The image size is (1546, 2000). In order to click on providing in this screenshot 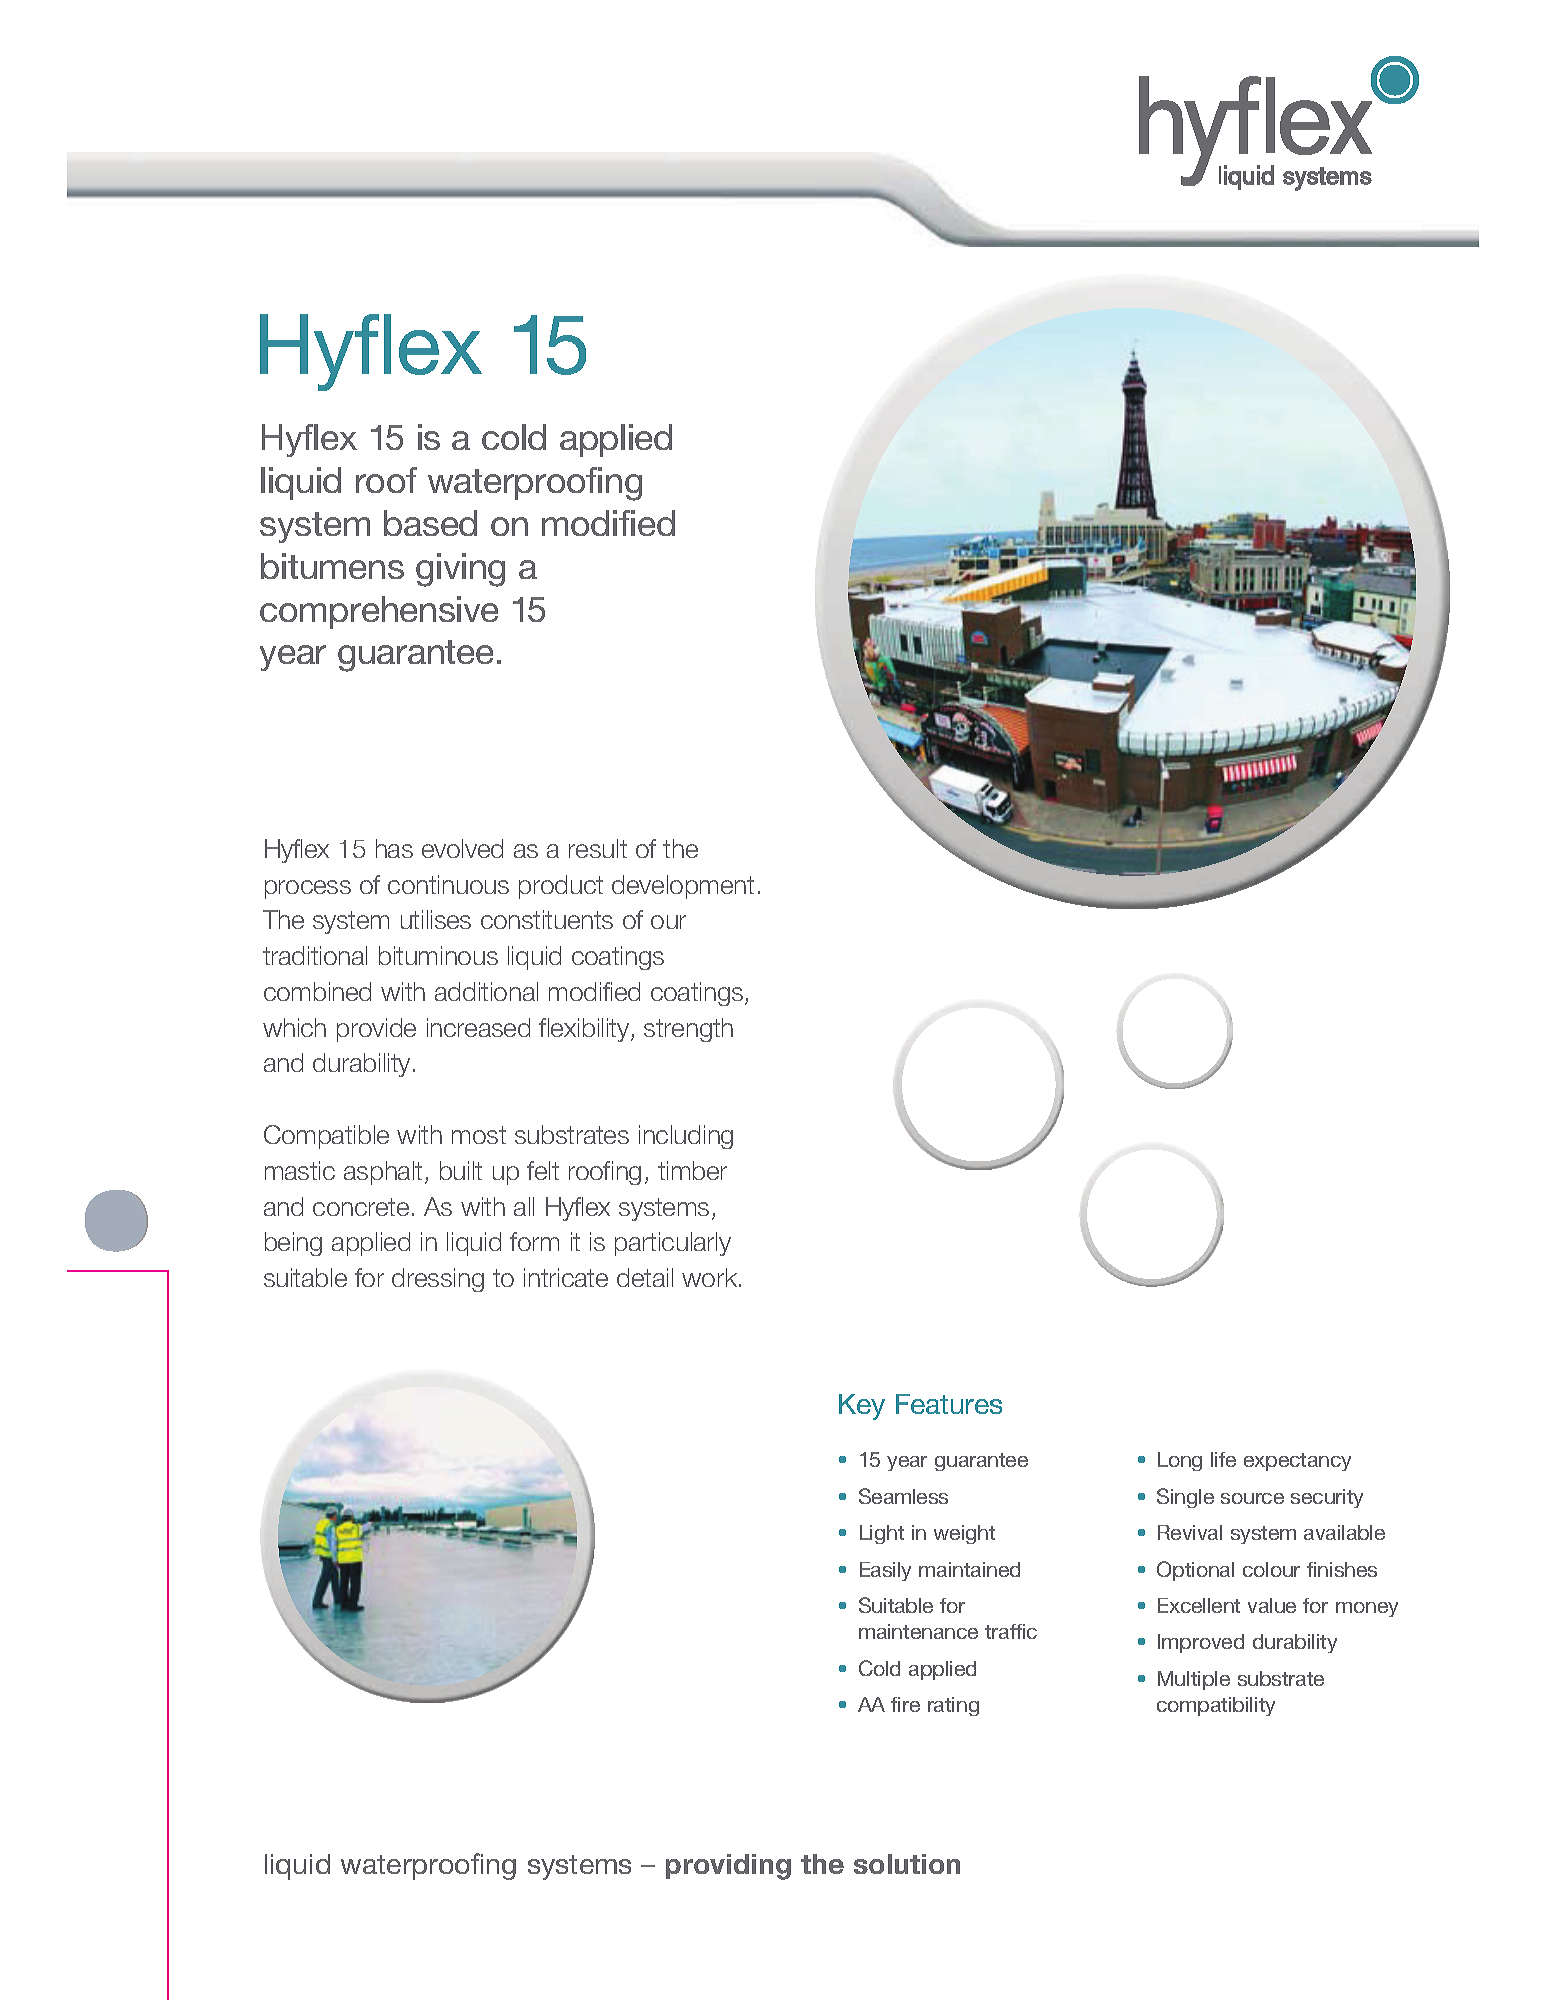, I will do `click(728, 1867)`.
